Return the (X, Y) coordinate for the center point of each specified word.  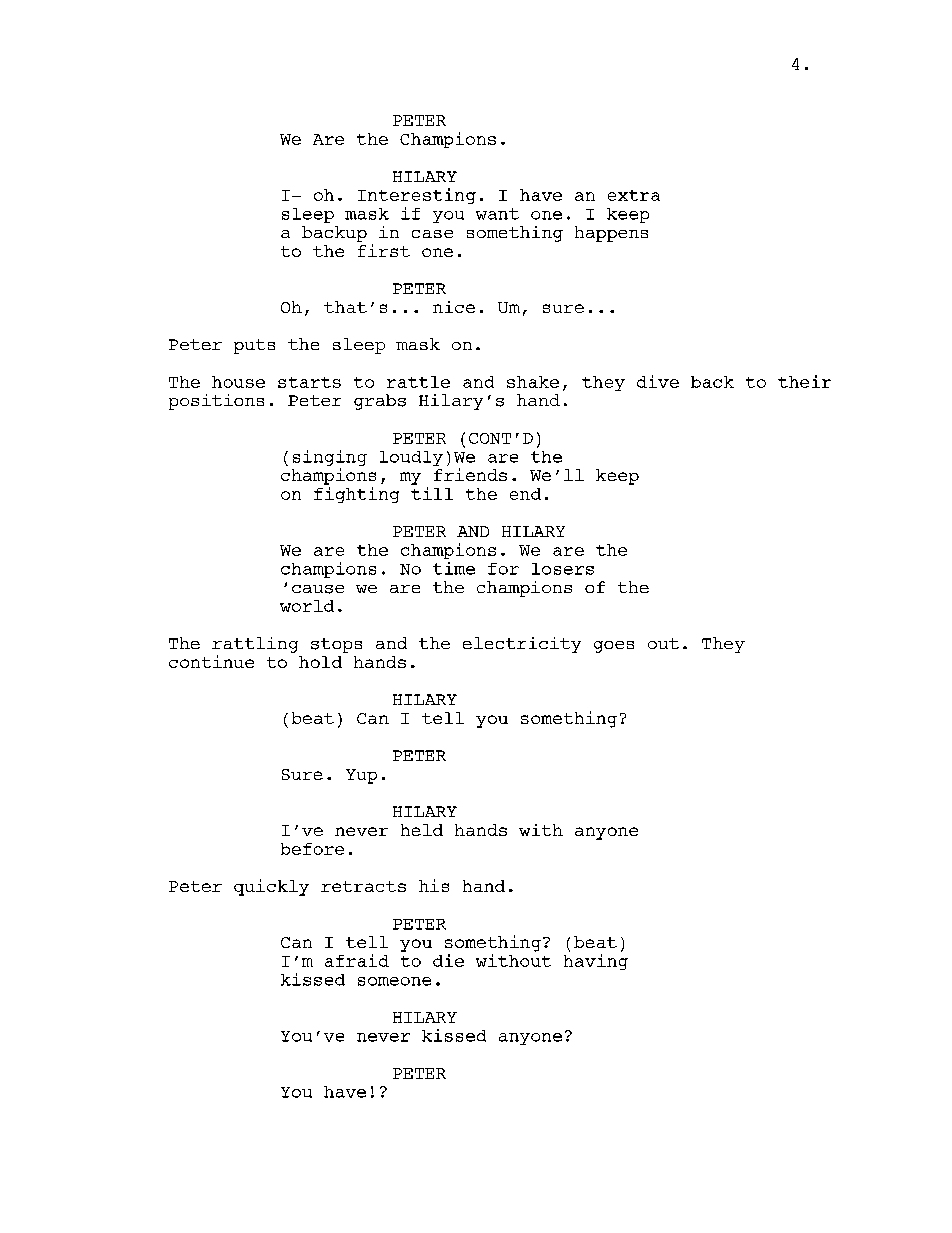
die (448, 960)
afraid (357, 960)
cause (318, 589)
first (384, 250)
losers (563, 569)
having (596, 962)
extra (634, 195)
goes (614, 647)
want (497, 214)
